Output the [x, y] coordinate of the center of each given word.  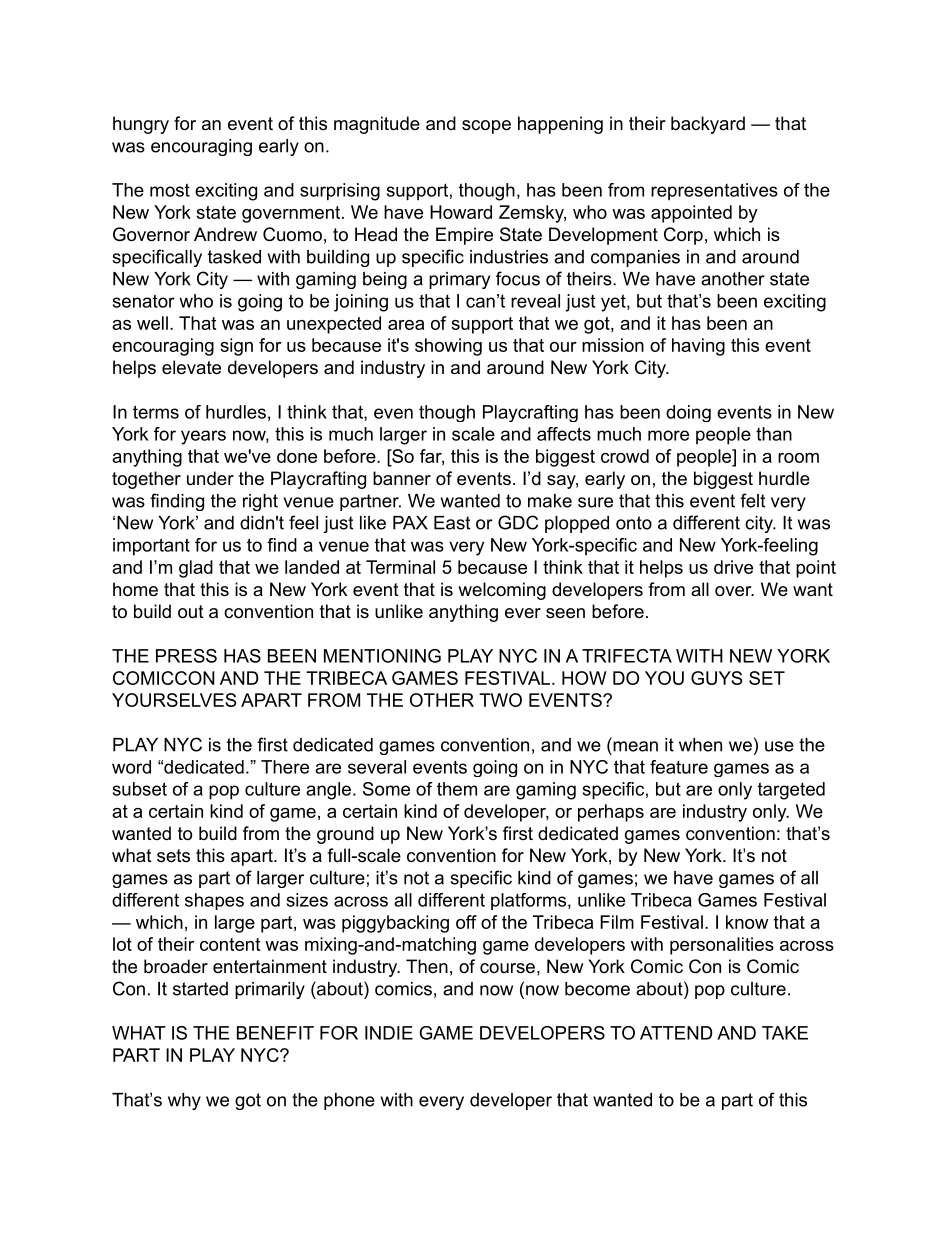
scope [486, 127]
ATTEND [676, 1033]
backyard [708, 125]
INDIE [389, 1033]
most [170, 190]
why [184, 1101]
